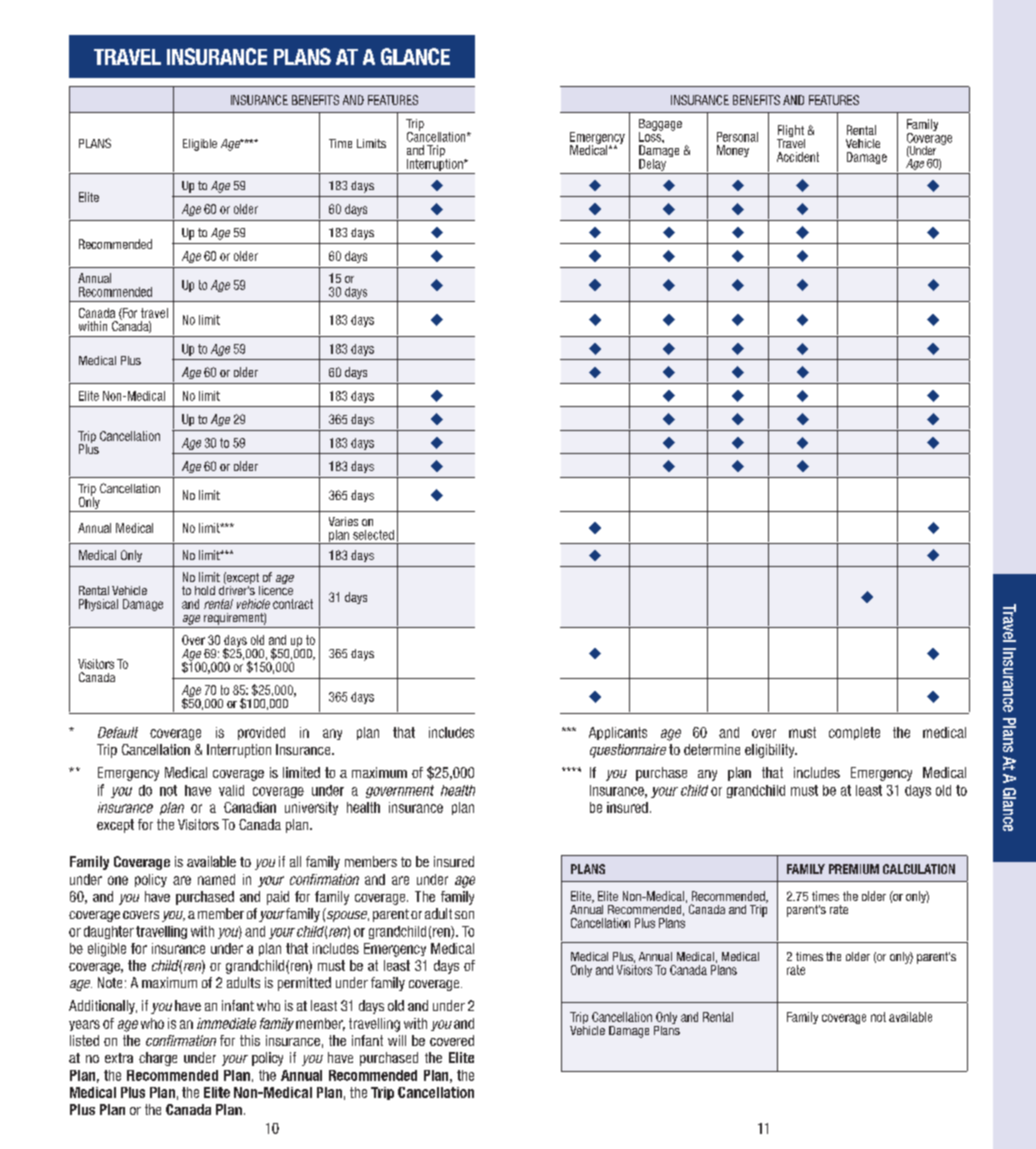 The width and height of the screenshot is (1036, 1149). Describe the element at coordinates (205, 590) in the screenshot. I see `hold` at that location.
